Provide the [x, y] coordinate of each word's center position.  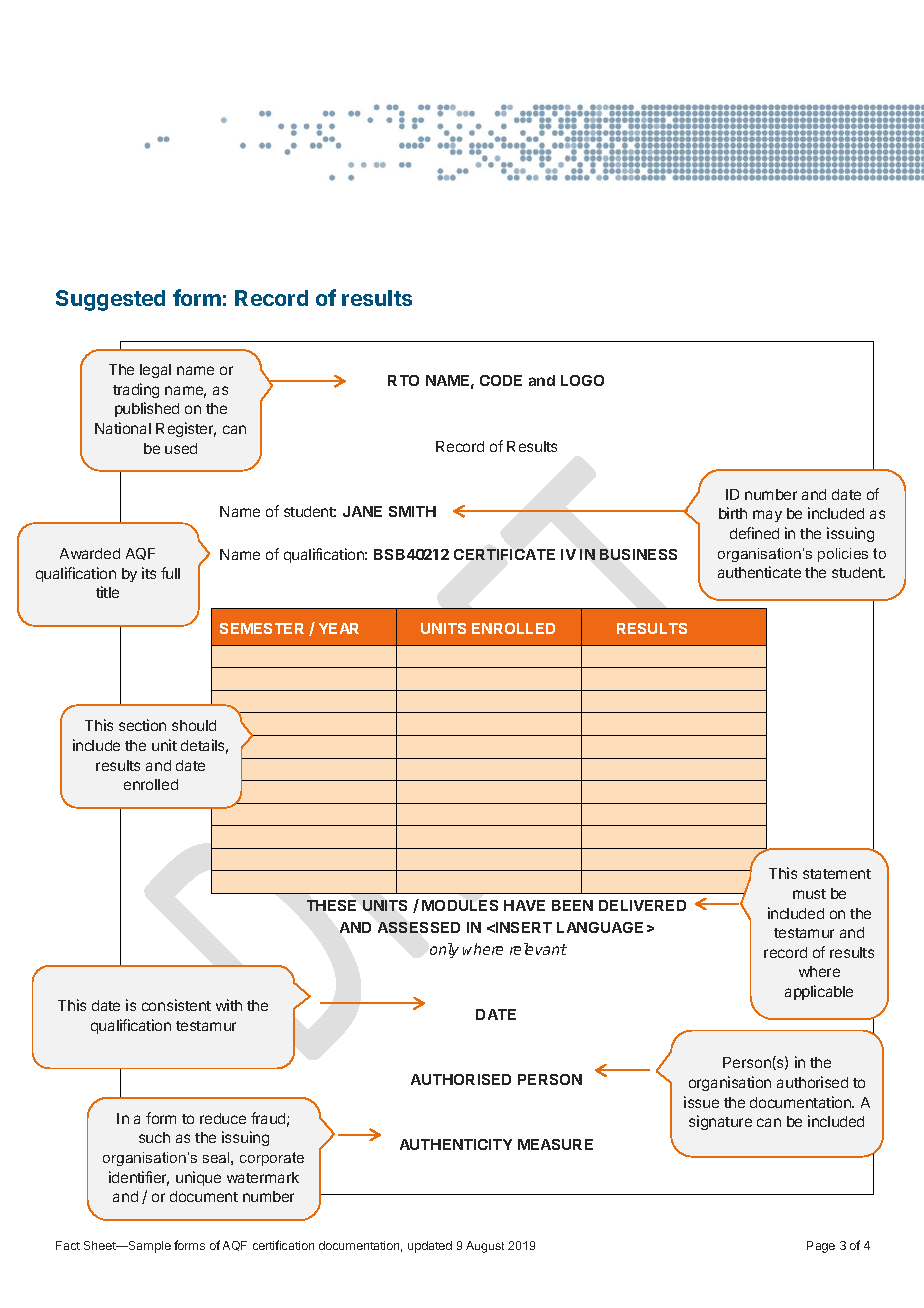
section [142, 725]
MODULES [460, 905]
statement [837, 874]
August [485, 1247]
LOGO [582, 380]
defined [754, 533]
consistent [176, 1005]
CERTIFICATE [504, 554]
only [444, 950]
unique [198, 1178]
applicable [819, 992]
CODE [501, 380]
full [170, 573]
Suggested [110, 300]
